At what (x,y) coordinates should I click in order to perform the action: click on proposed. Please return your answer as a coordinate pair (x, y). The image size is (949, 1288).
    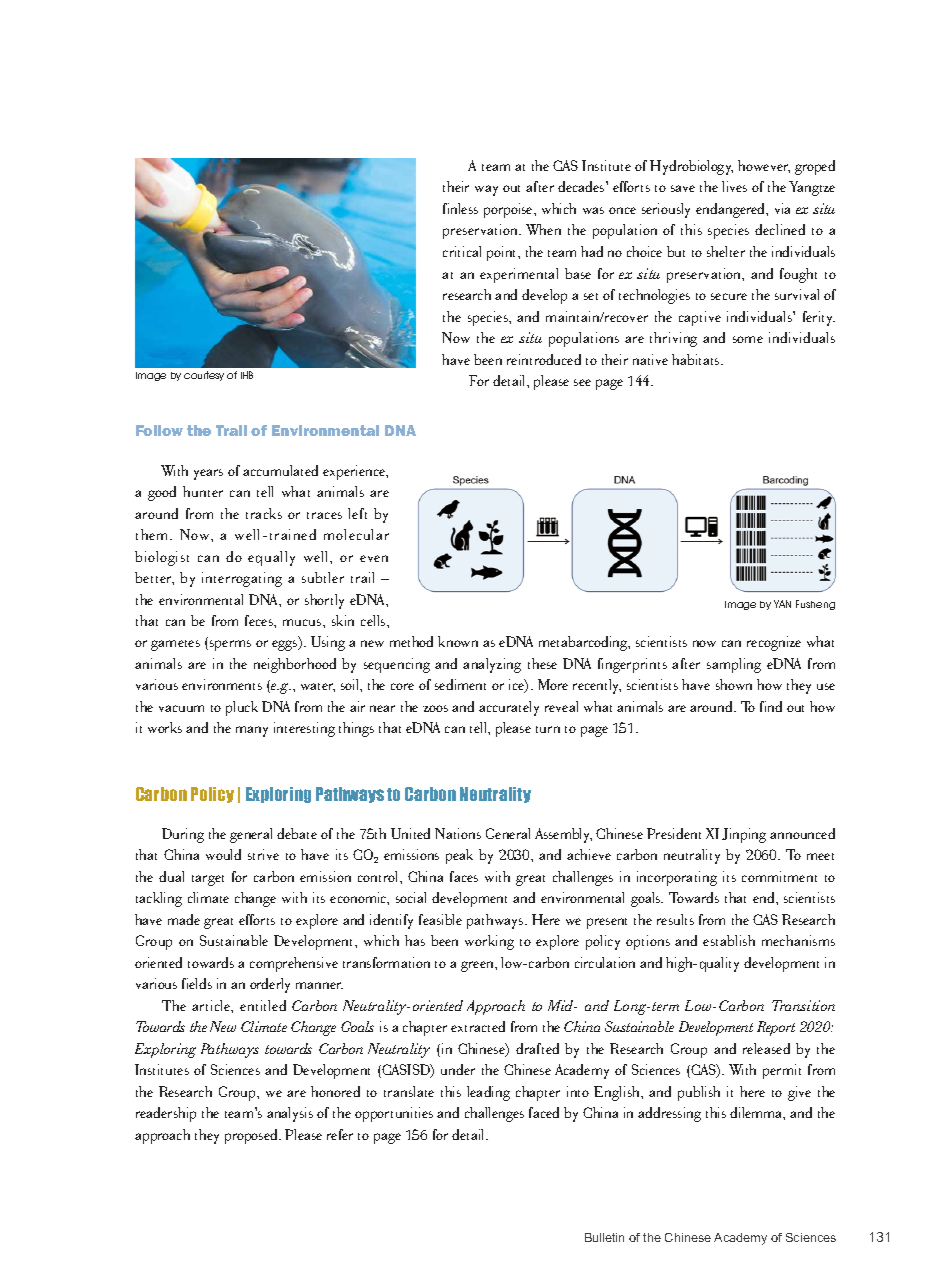
    Looking at the image, I should click on (252, 1136).
